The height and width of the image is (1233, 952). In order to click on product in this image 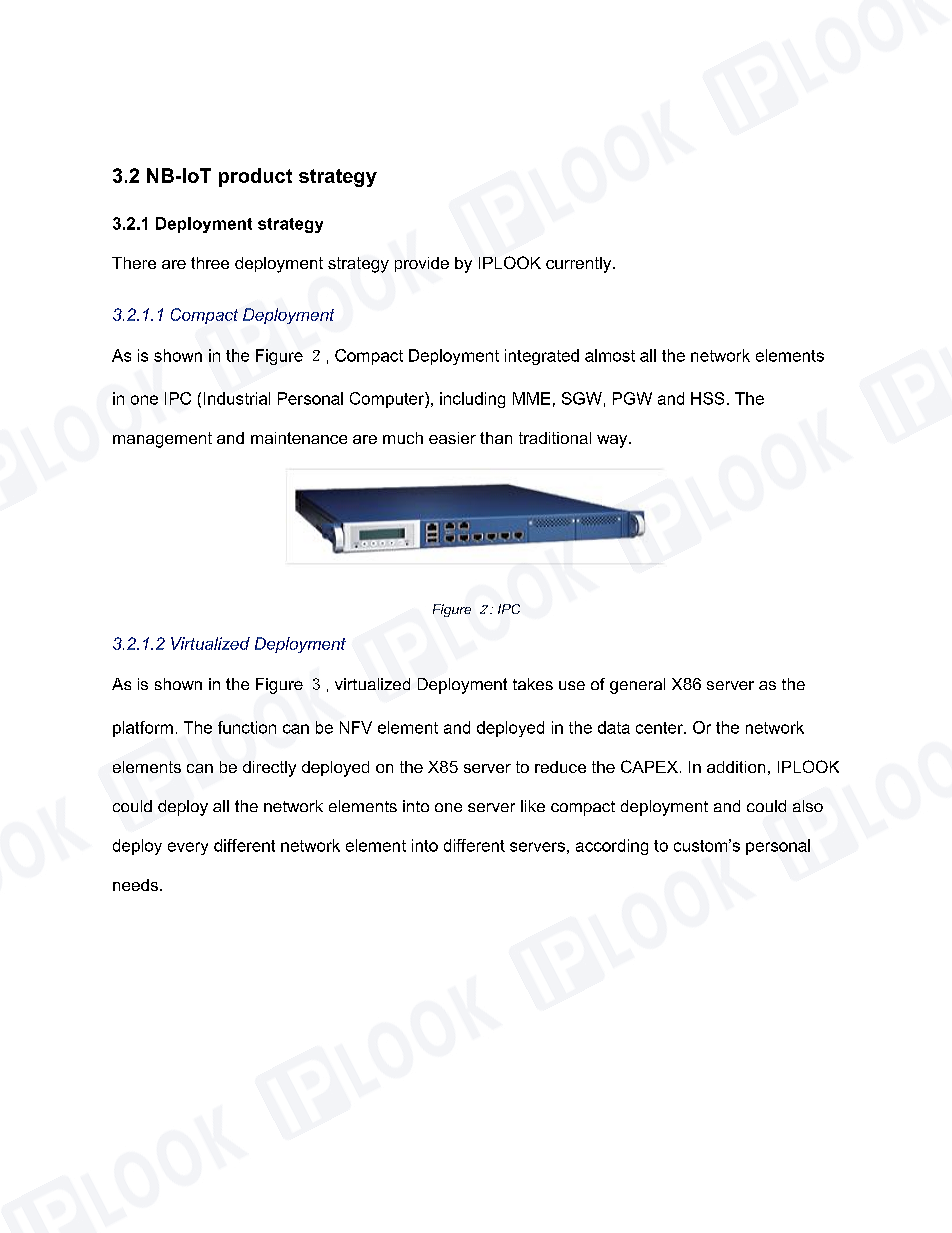, I will do `click(255, 177)`.
